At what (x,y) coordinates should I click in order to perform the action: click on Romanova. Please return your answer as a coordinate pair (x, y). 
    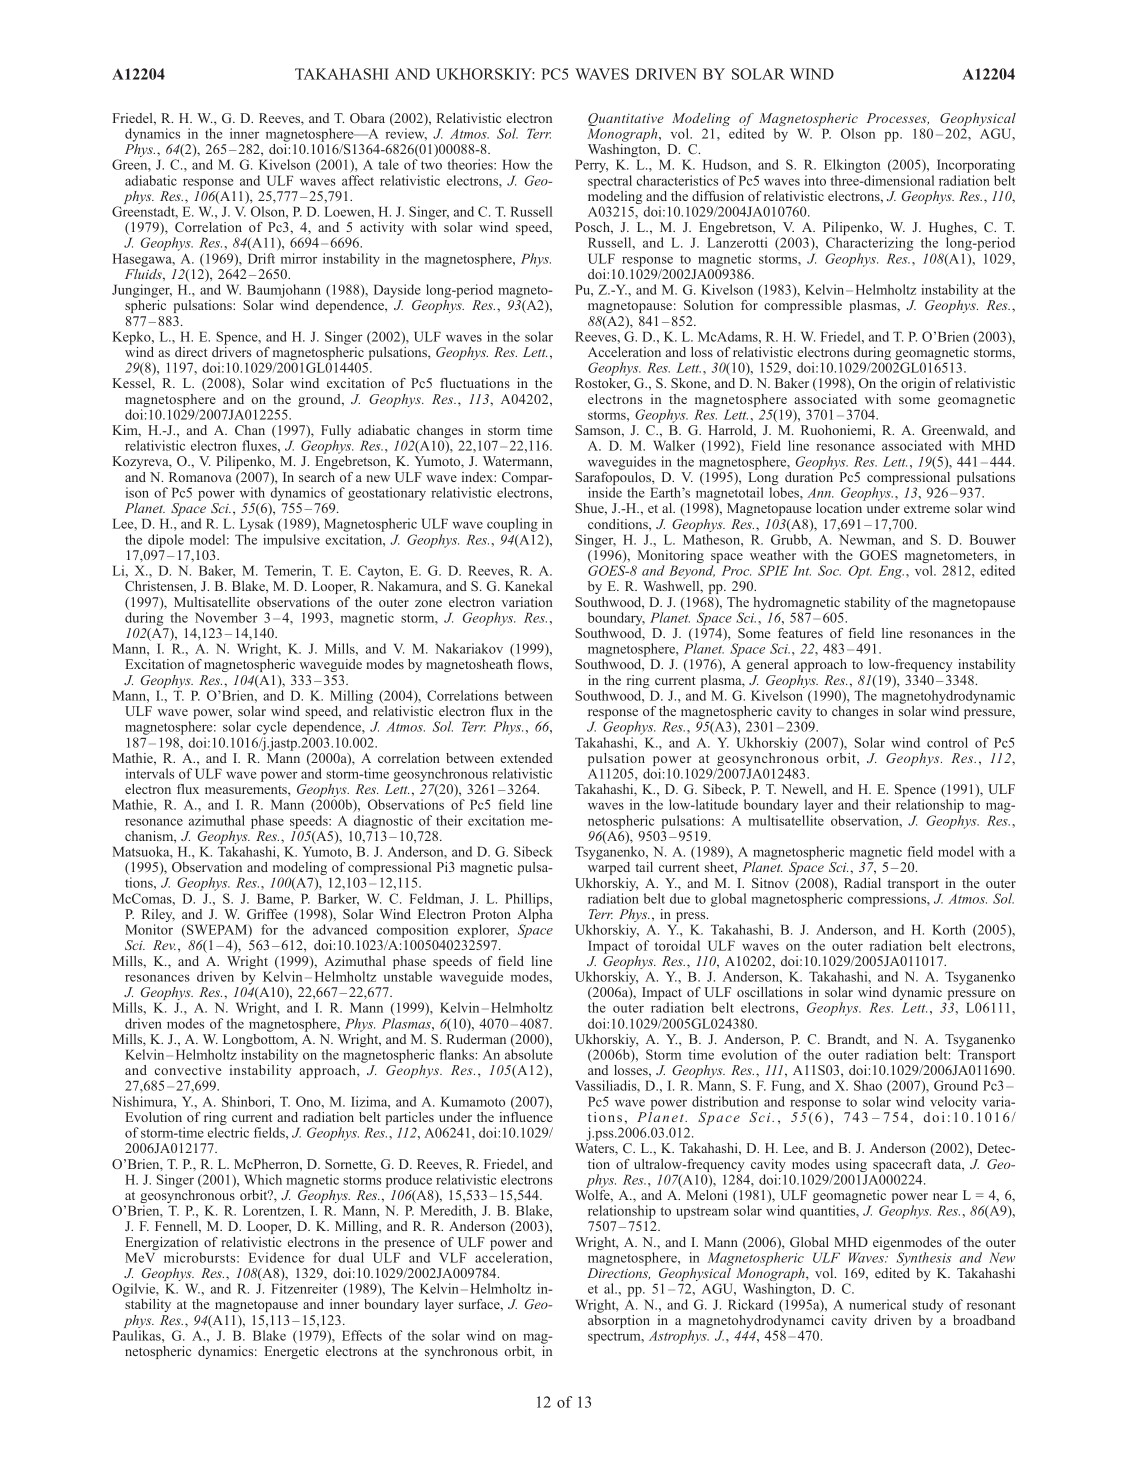
    Looking at the image, I should click on (200, 477).
